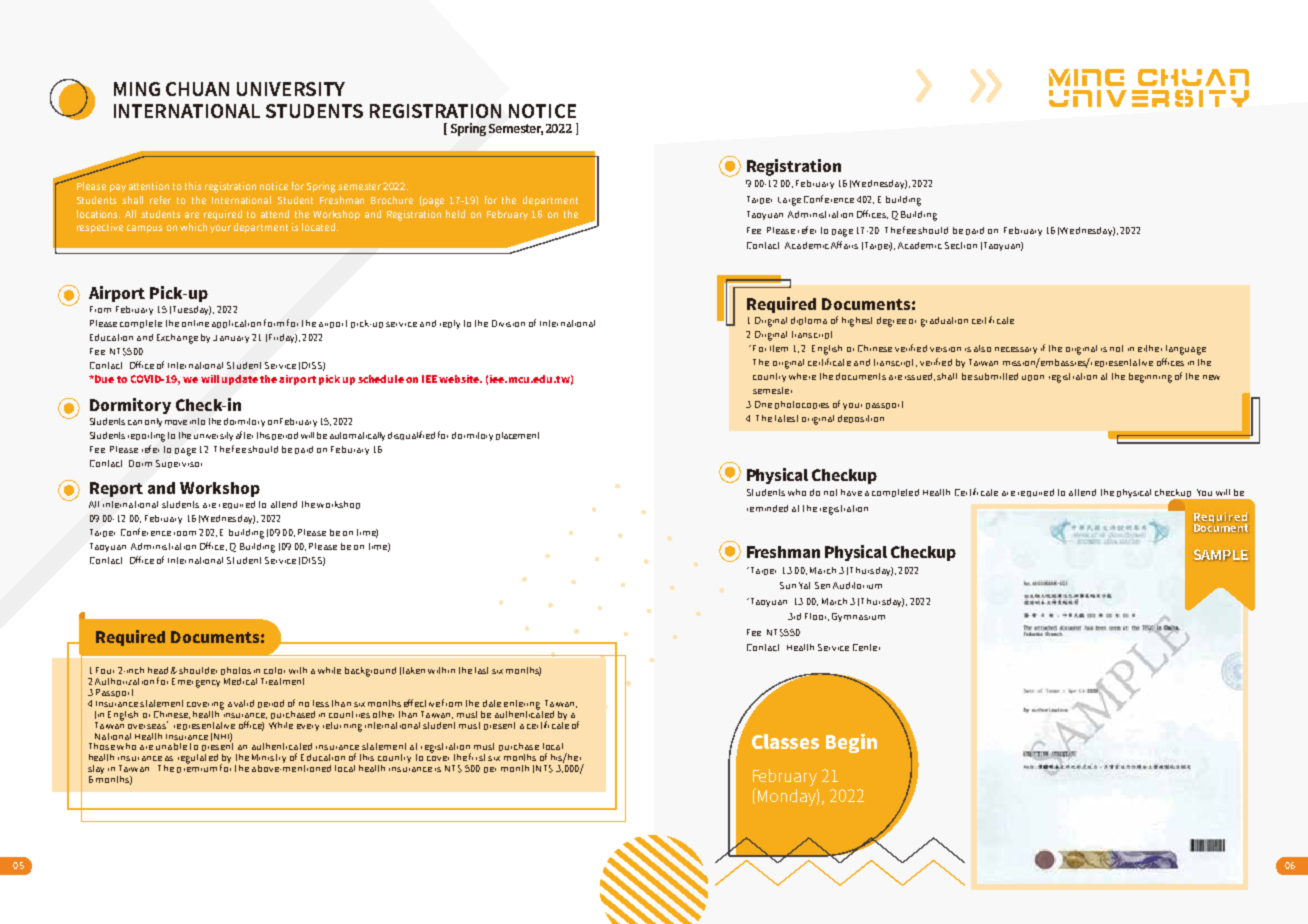 This screenshot has height=924, width=1308. Describe the element at coordinates (185, 533) in the screenshot. I see `room` at that location.
